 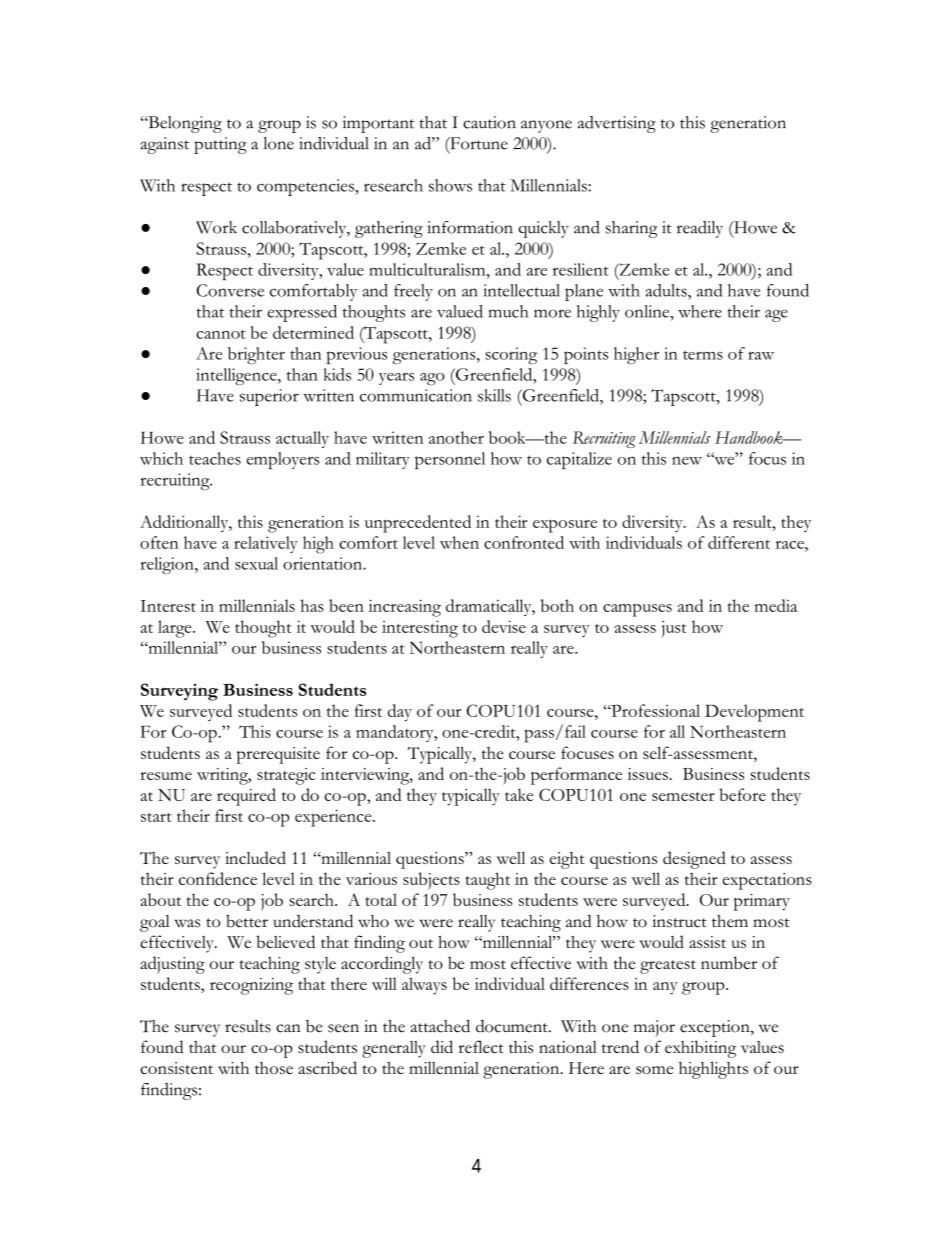 I want to click on advertising, so click(x=617, y=124).
